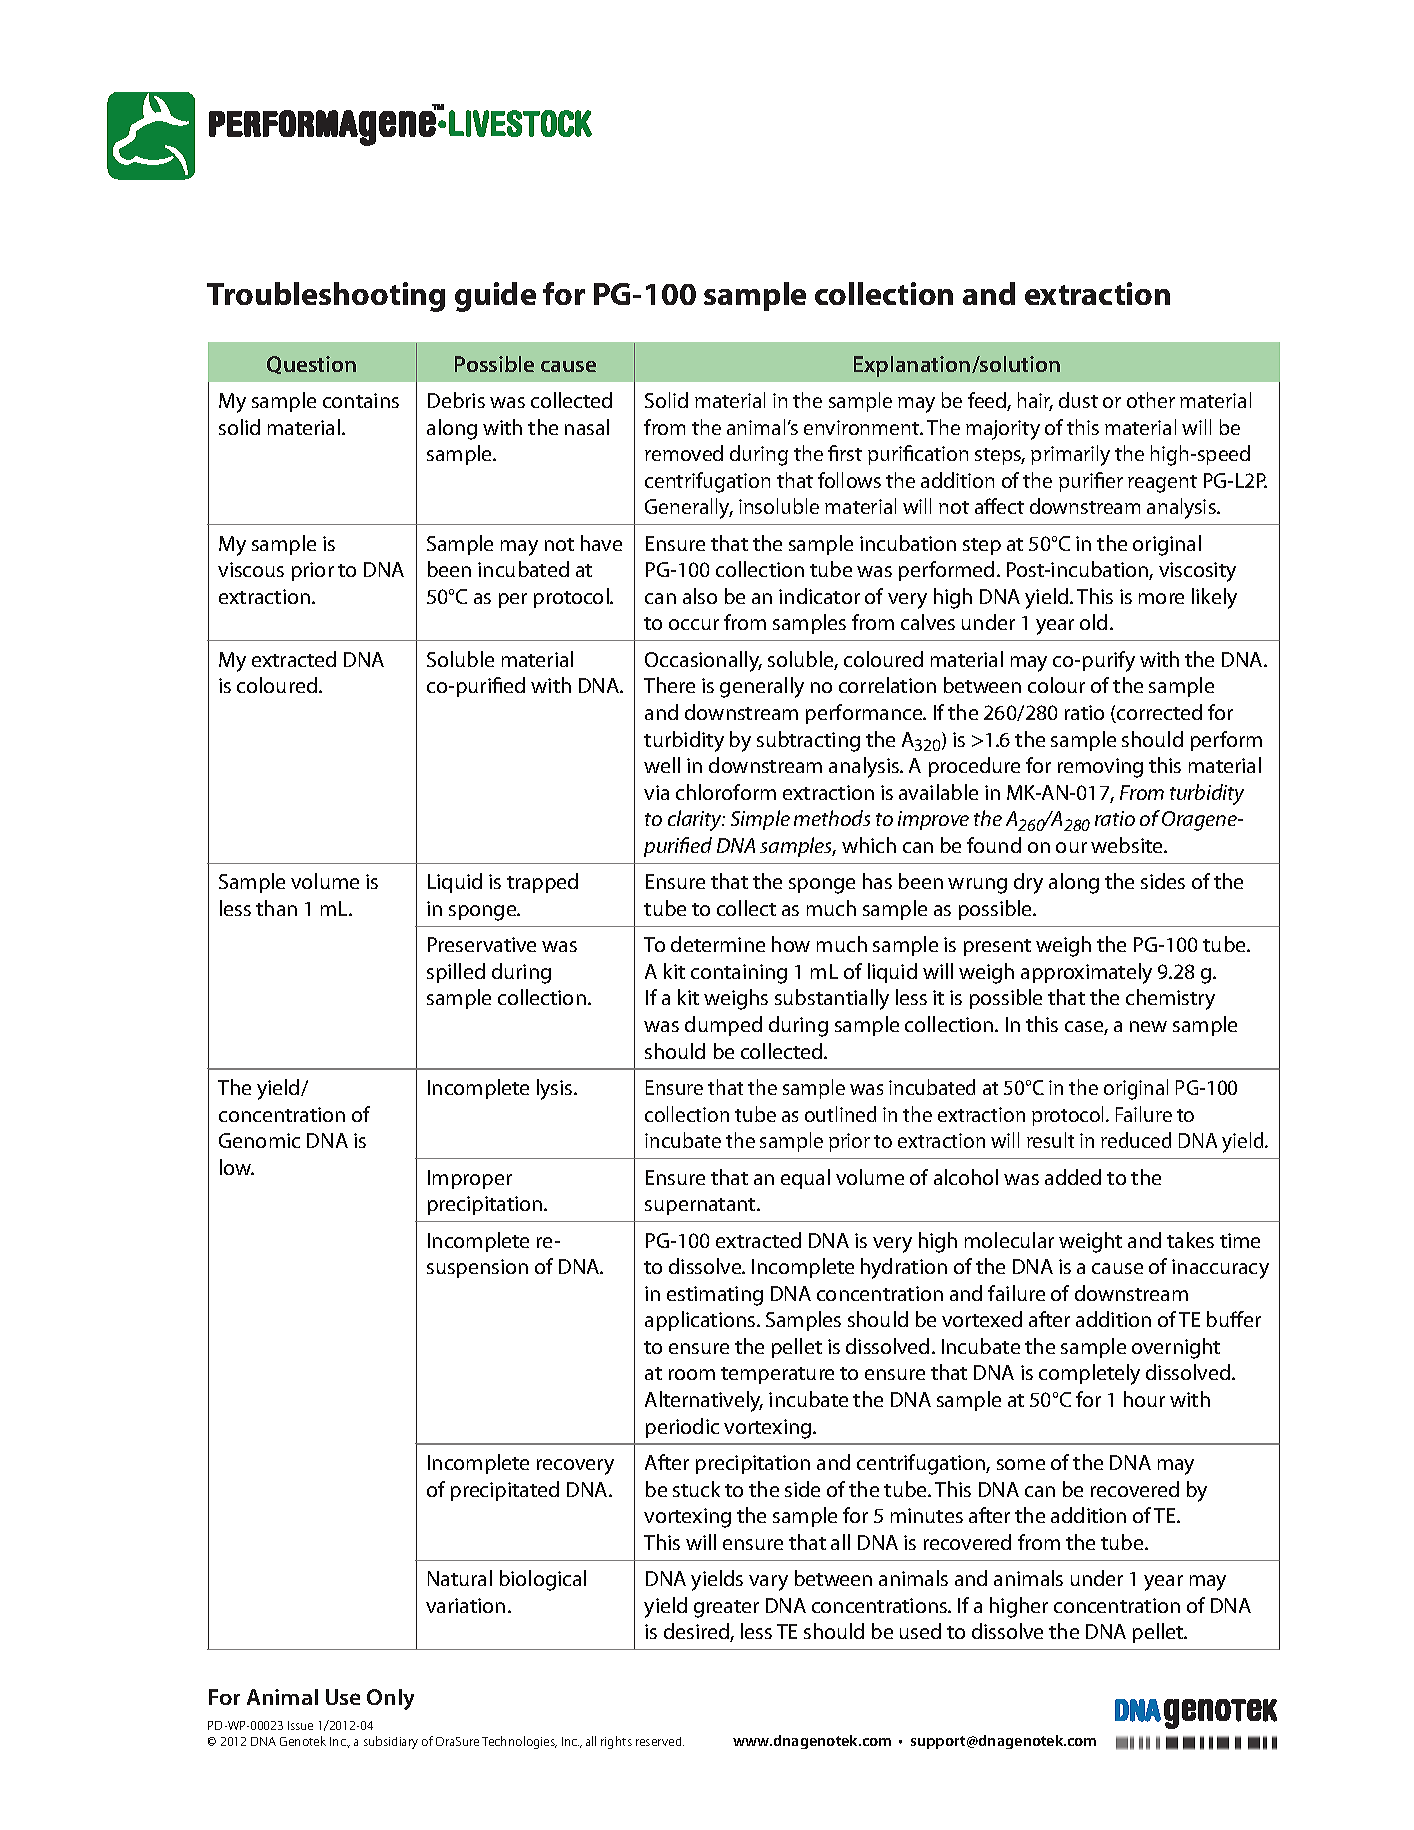 The image size is (1414, 1830). Describe the element at coordinates (311, 365) in the screenshot. I see `Question` at that location.
